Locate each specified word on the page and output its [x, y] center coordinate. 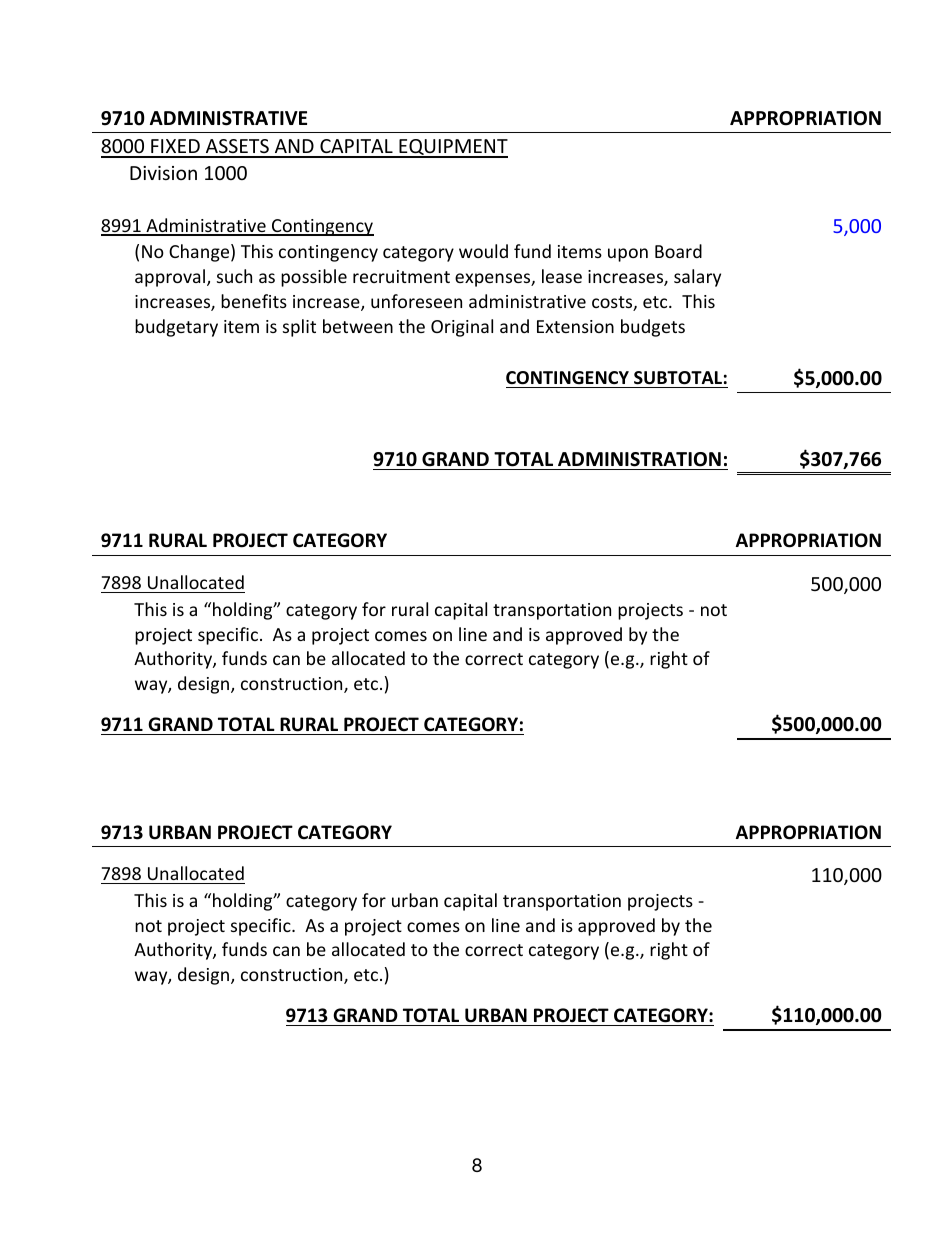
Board [678, 251]
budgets [653, 328]
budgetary [176, 328]
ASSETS [237, 148]
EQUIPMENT [452, 148]
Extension [575, 326]
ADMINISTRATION [639, 459]
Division [163, 173]
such [234, 276]
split [299, 328]
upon [628, 255]
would [483, 251]
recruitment [401, 276]
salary [697, 278]
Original [462, 328]
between [358, 326]
